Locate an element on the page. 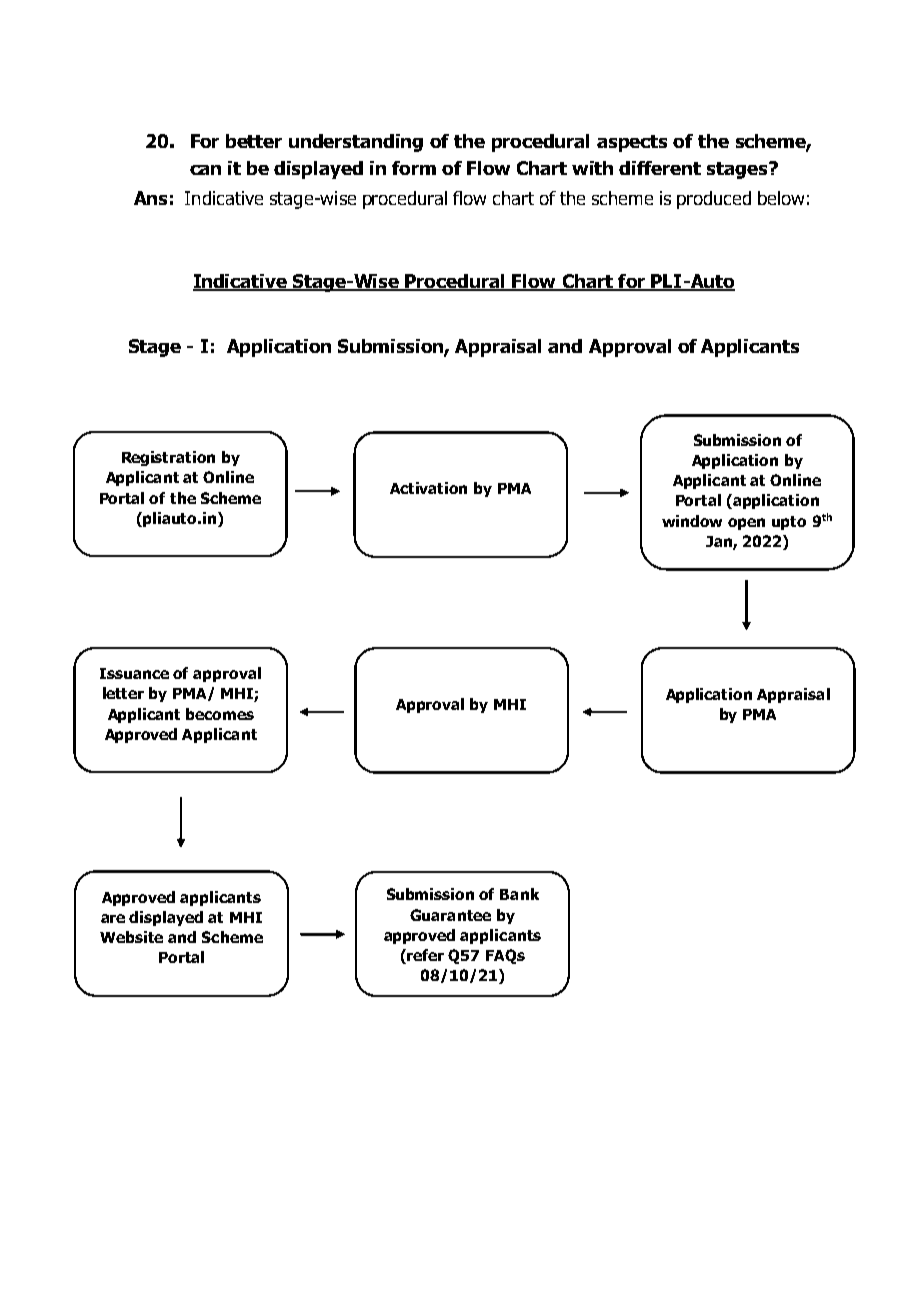 The width and height of the page is (924, 1308). are is located at coordinates (113, 918).
